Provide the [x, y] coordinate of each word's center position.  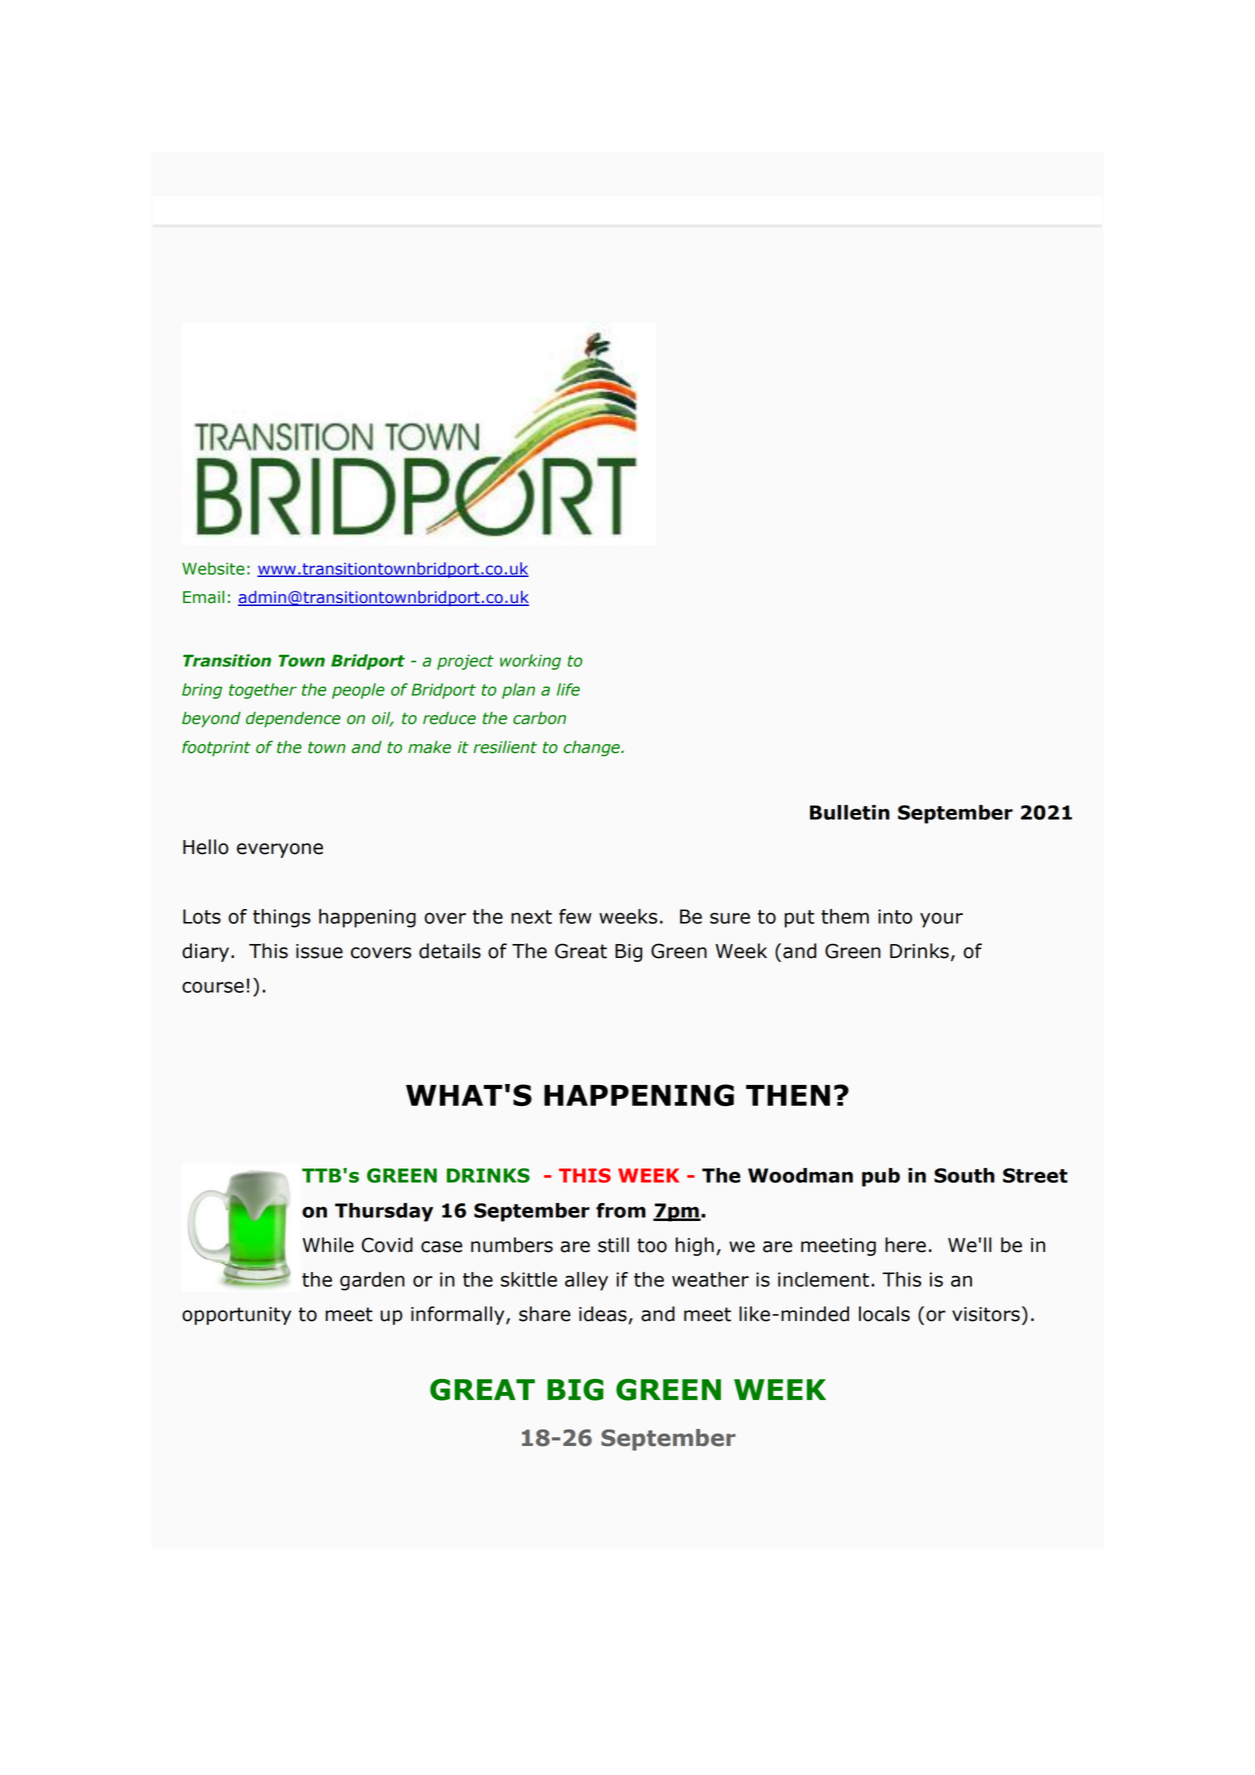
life [568, 689]
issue [319, 951]
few [575, 916]
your [941, 920]
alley [586, 1281]
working [530, 662]
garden [372, 1281]
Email [203, 597]
